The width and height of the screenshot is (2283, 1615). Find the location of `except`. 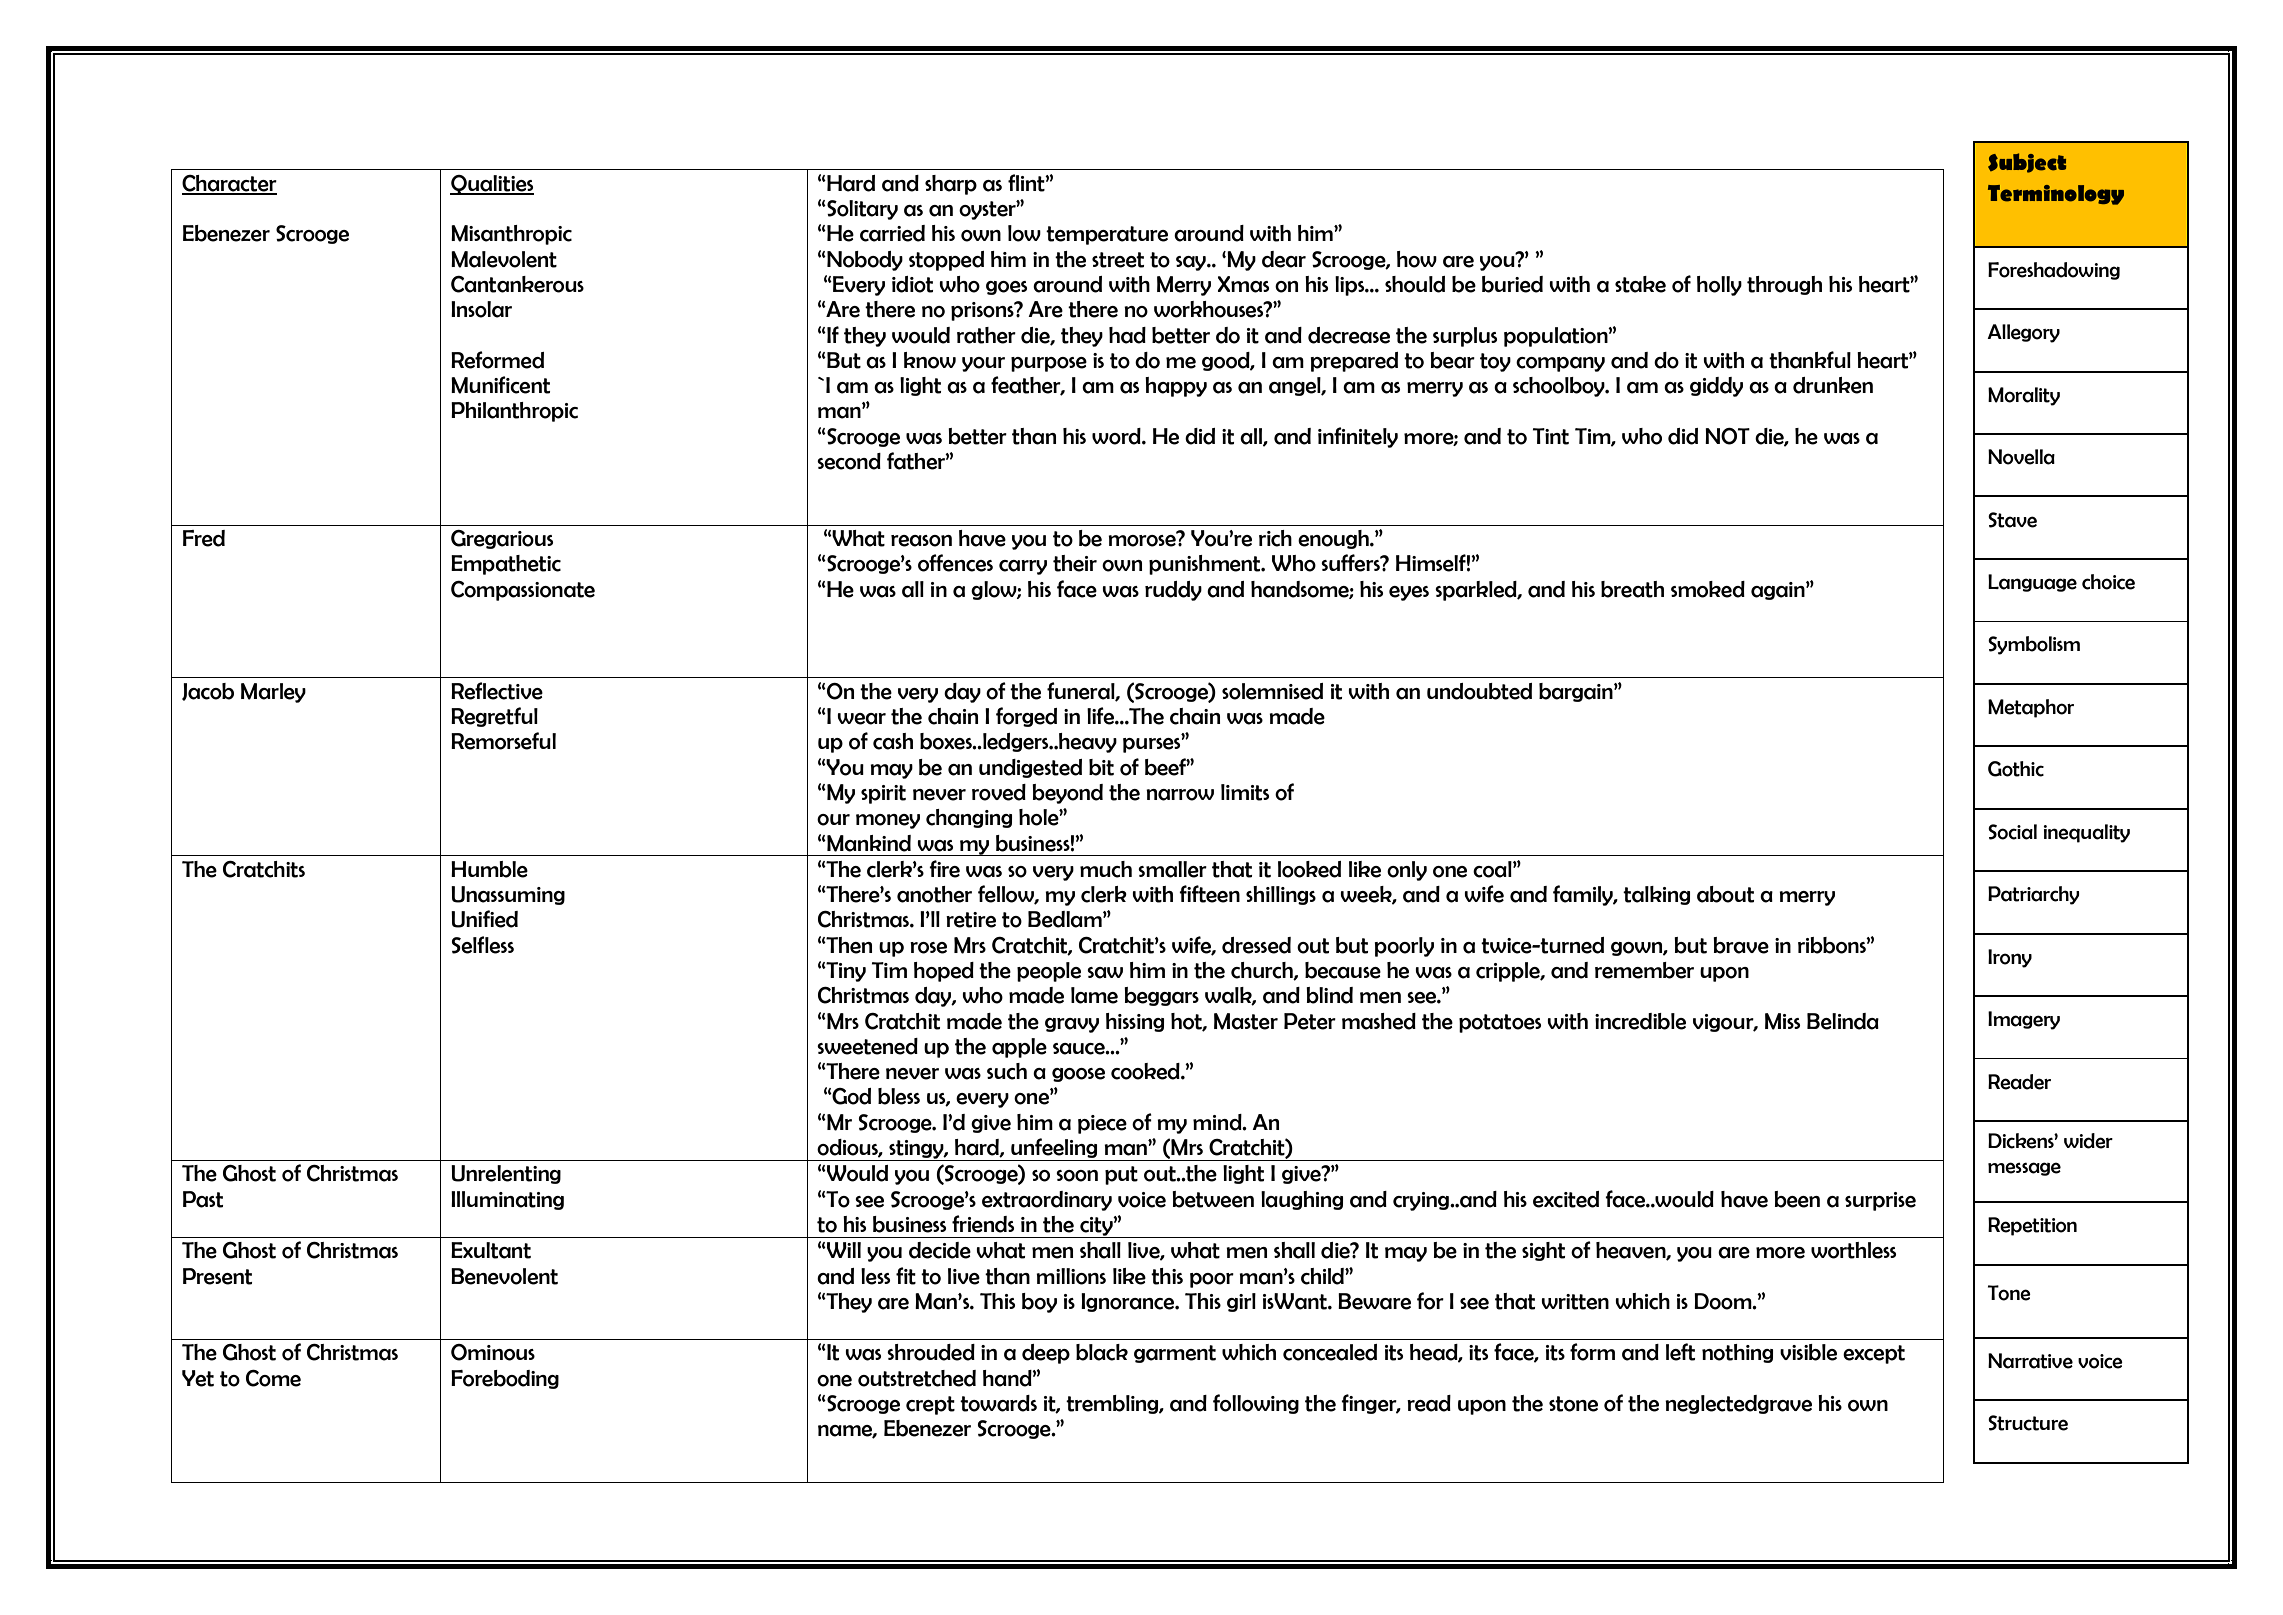

except is located at coordinates (1874, 1354).
